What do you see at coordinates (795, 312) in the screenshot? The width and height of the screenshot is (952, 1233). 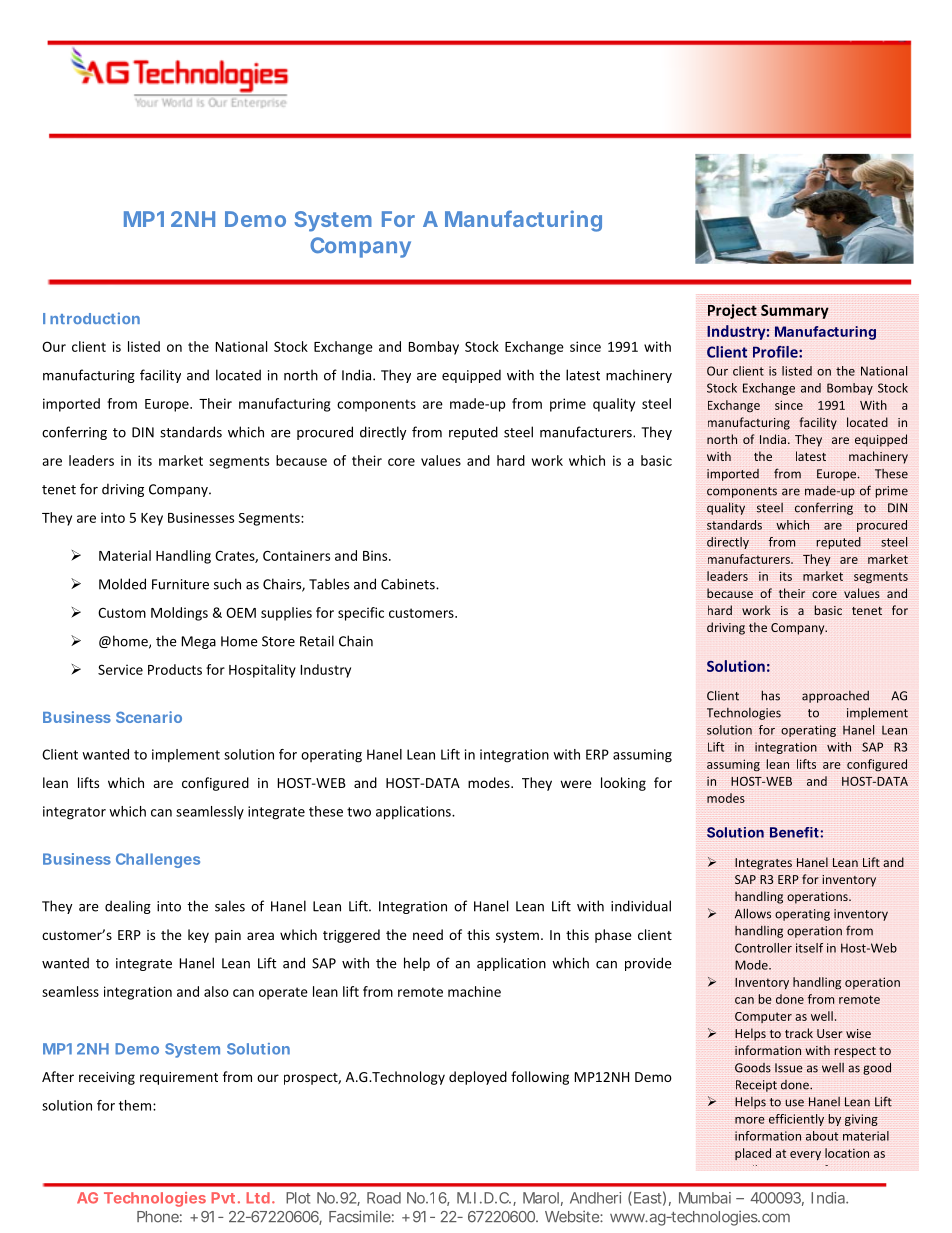 I see `Summary` at bounding box center [795, 312].
